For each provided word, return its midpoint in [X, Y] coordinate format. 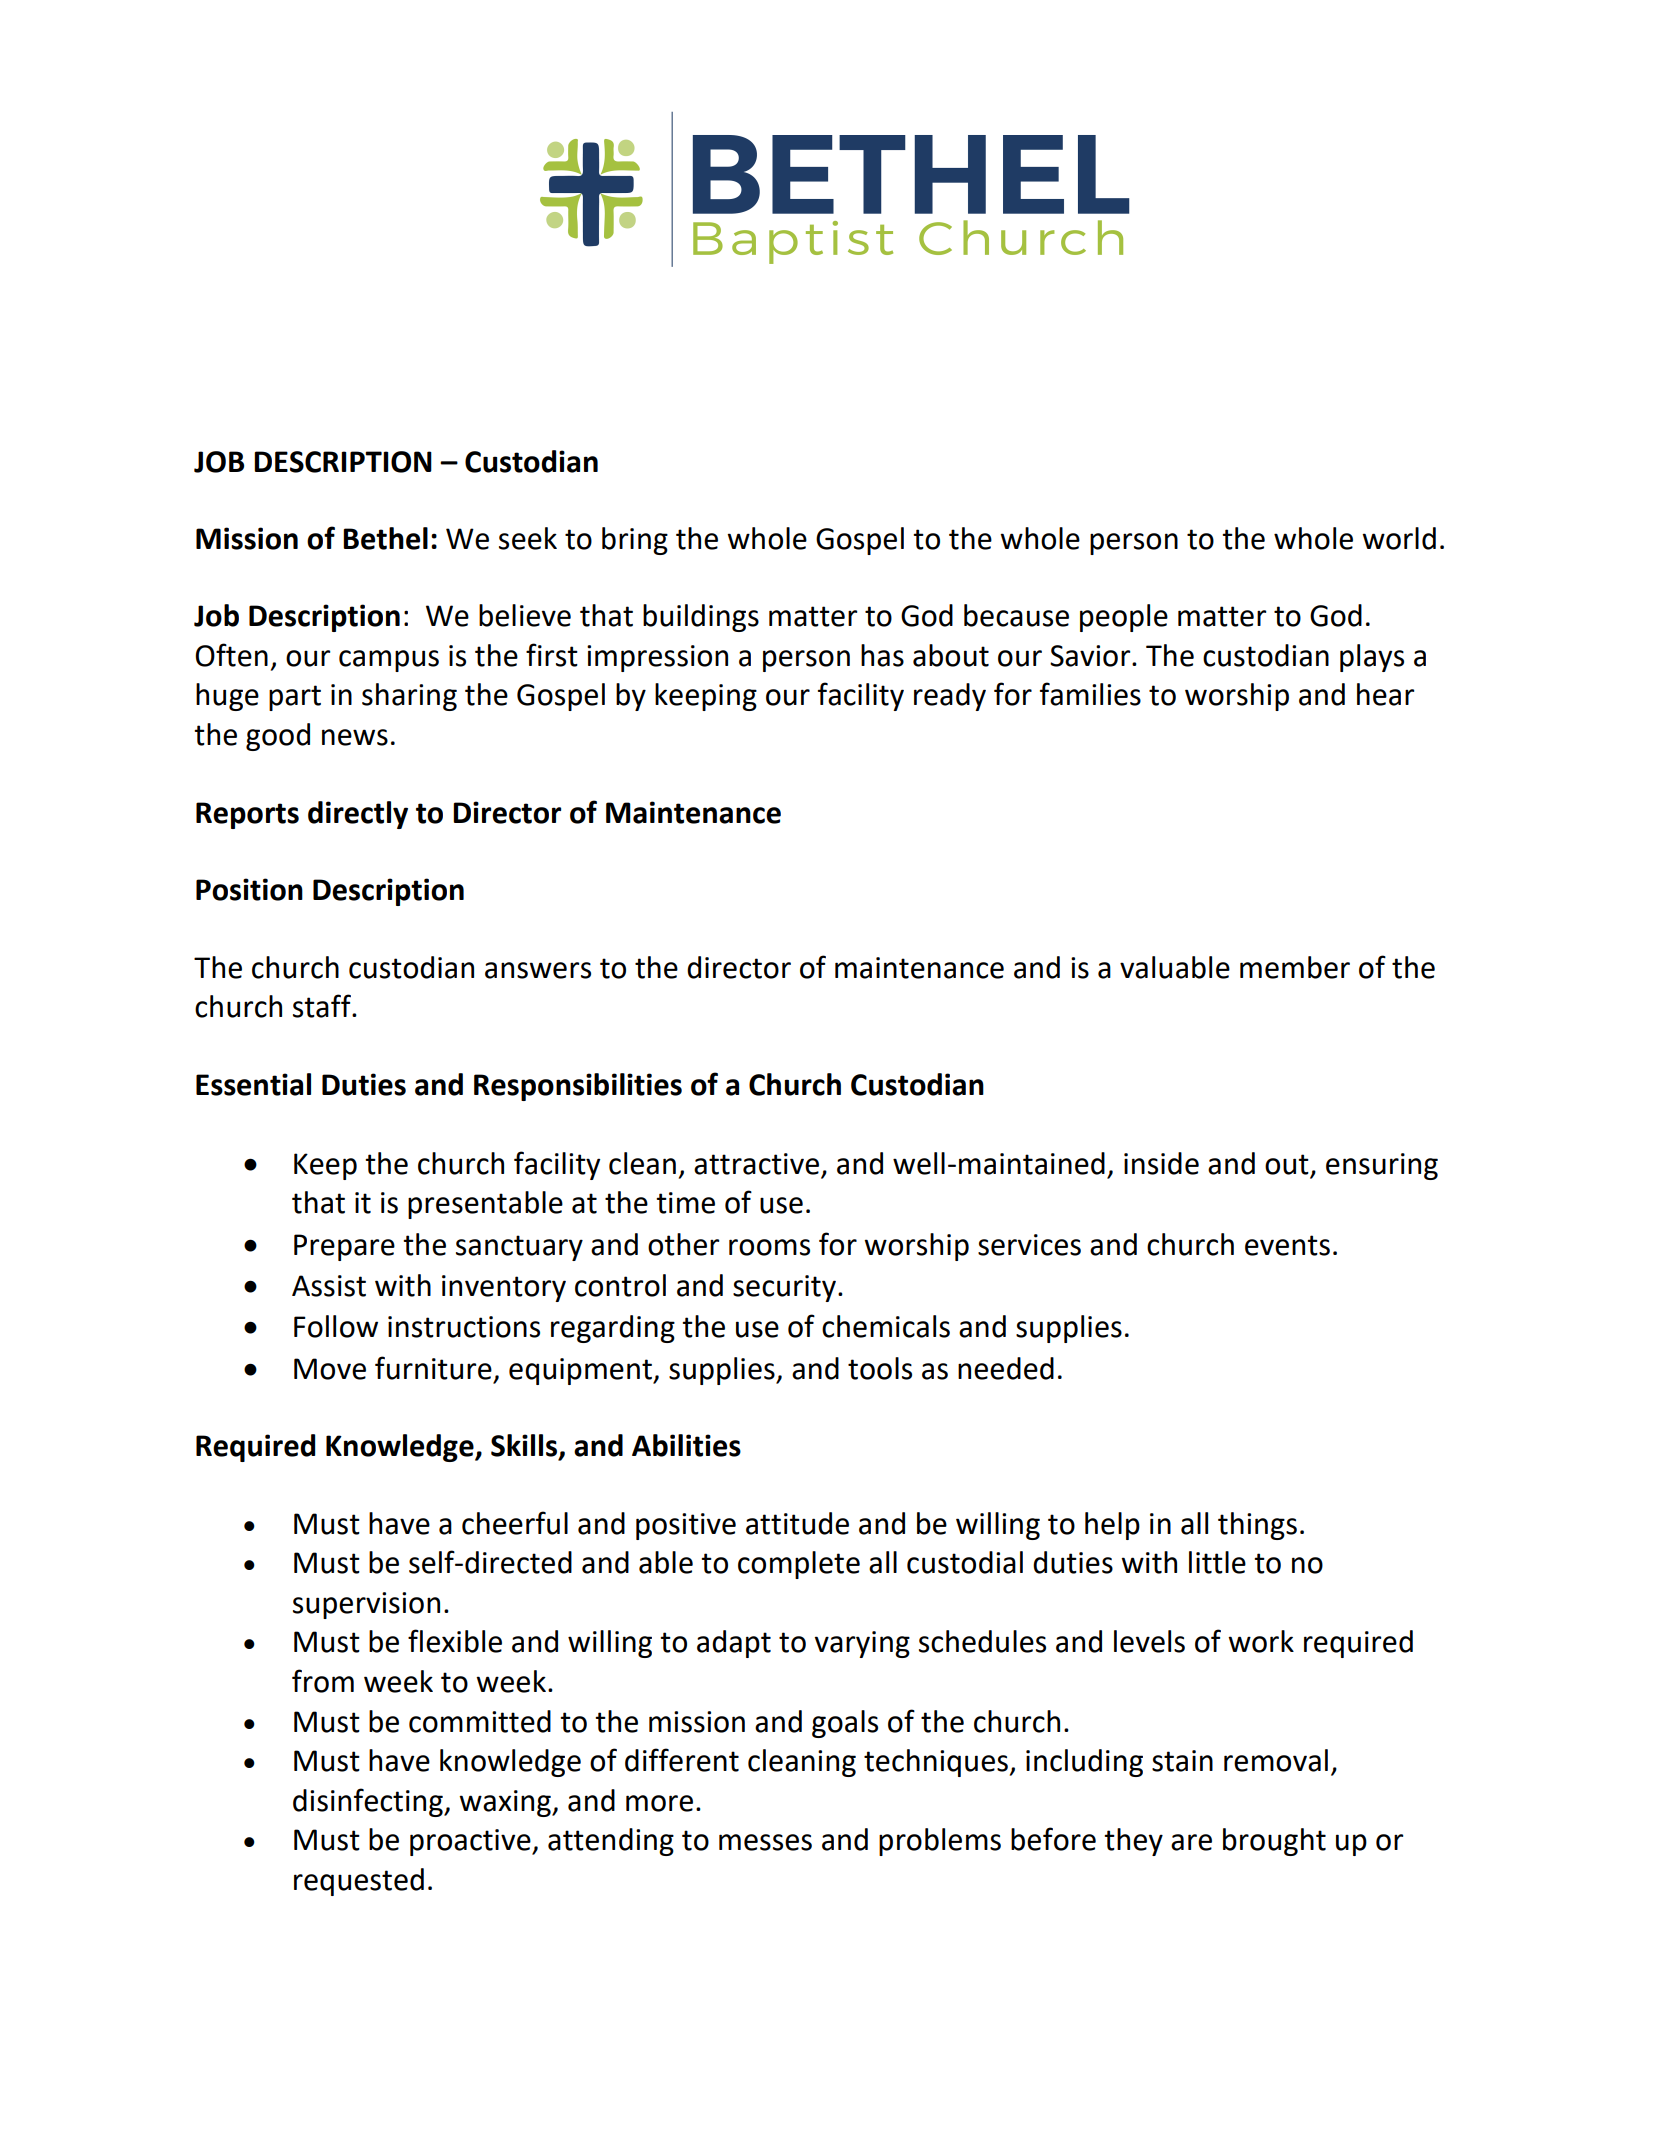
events [1287, 1245]
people [1124, 618]
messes [765, 1842]
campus [389, 661]
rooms [769, 1247]
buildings [701, 618]
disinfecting [369, 1802]
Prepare [344, 1247]
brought [1274, 1842]
